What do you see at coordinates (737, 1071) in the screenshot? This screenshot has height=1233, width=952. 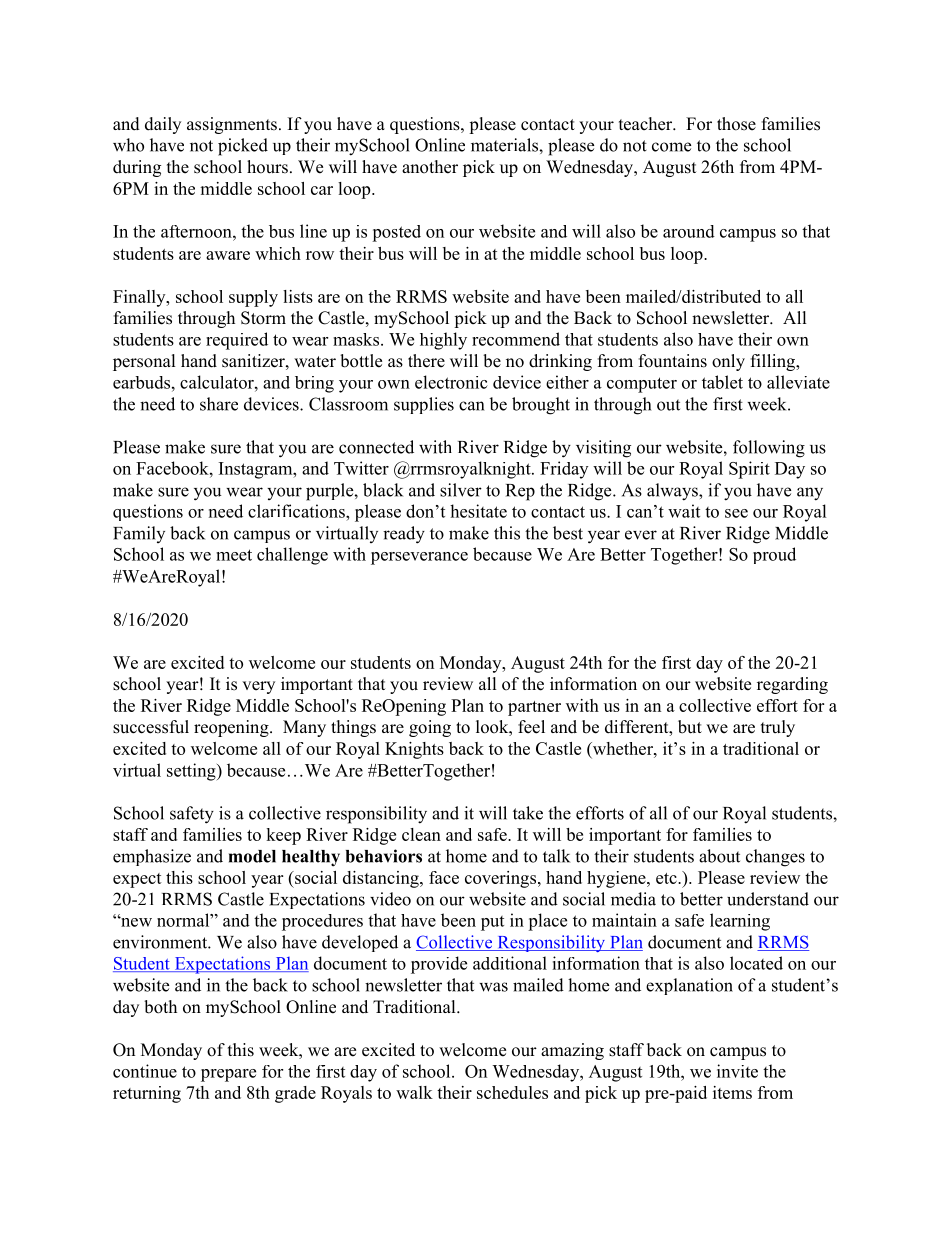 I see `invite` at bounding box center [737, 1071].
